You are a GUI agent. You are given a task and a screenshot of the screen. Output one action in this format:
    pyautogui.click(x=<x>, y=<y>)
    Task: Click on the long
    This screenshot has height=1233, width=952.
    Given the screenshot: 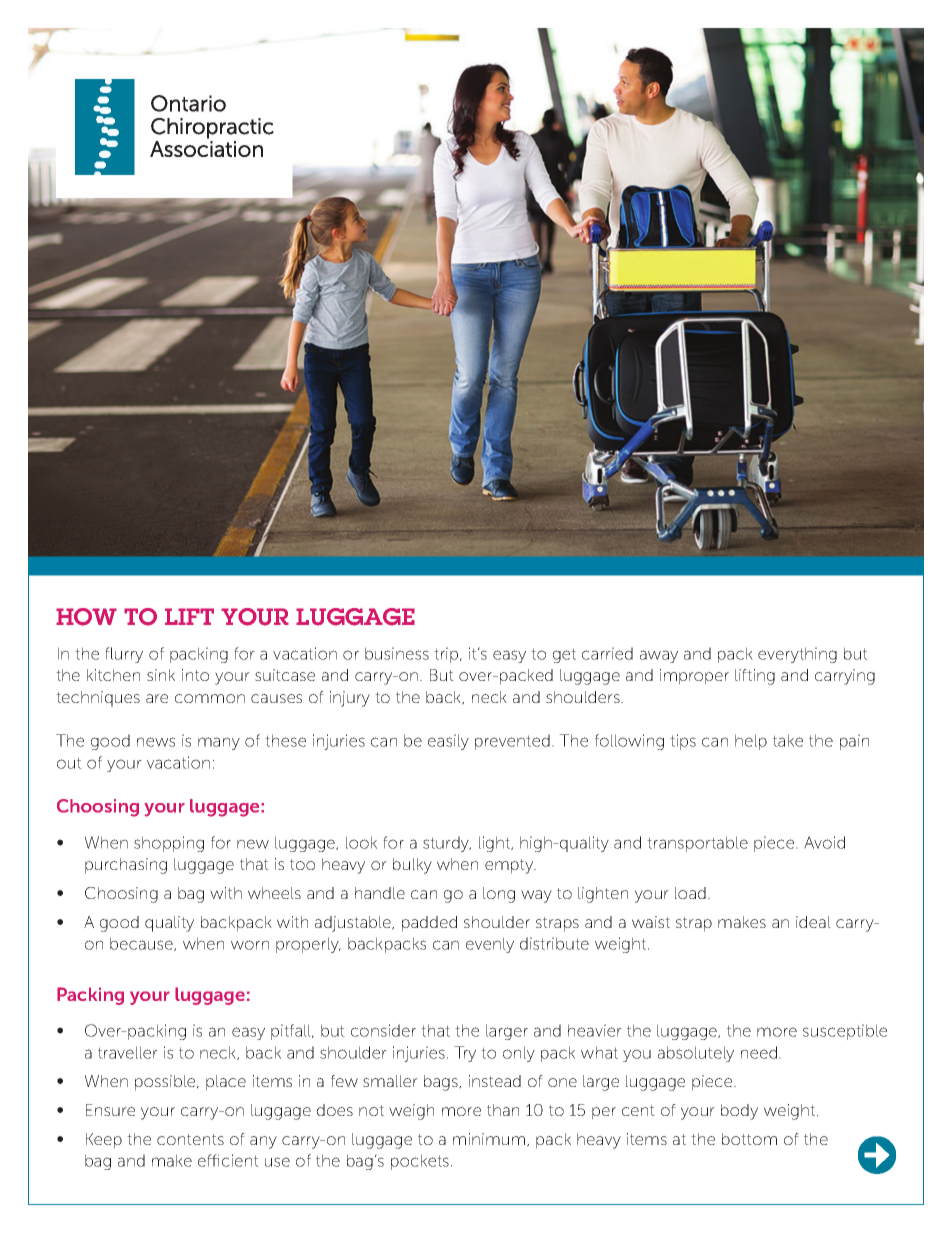 What is the action you would take?
    pyautogui.click(x=499, y=895)
